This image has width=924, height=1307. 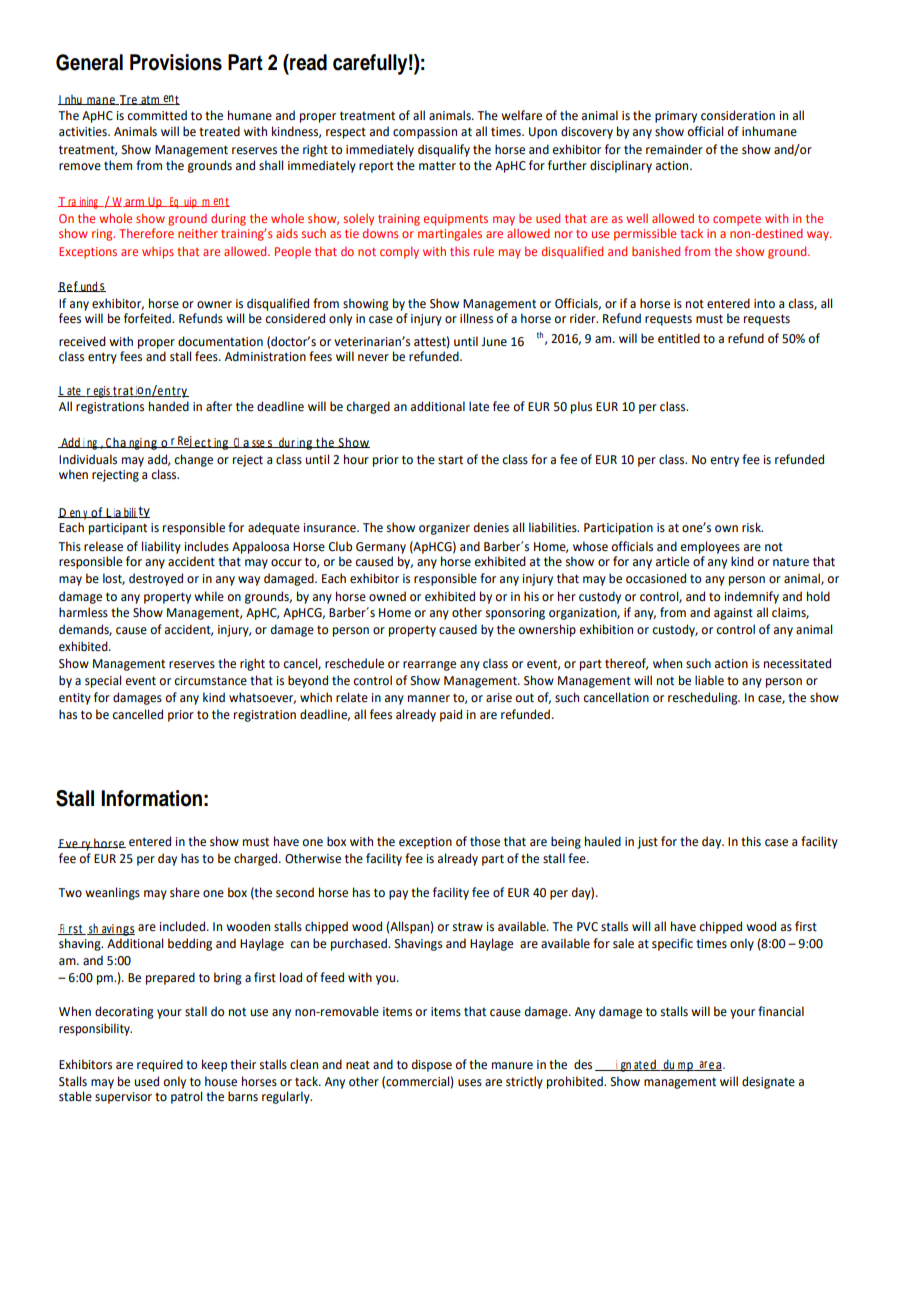 I want to click on owned, so click(x=387, y=596).
